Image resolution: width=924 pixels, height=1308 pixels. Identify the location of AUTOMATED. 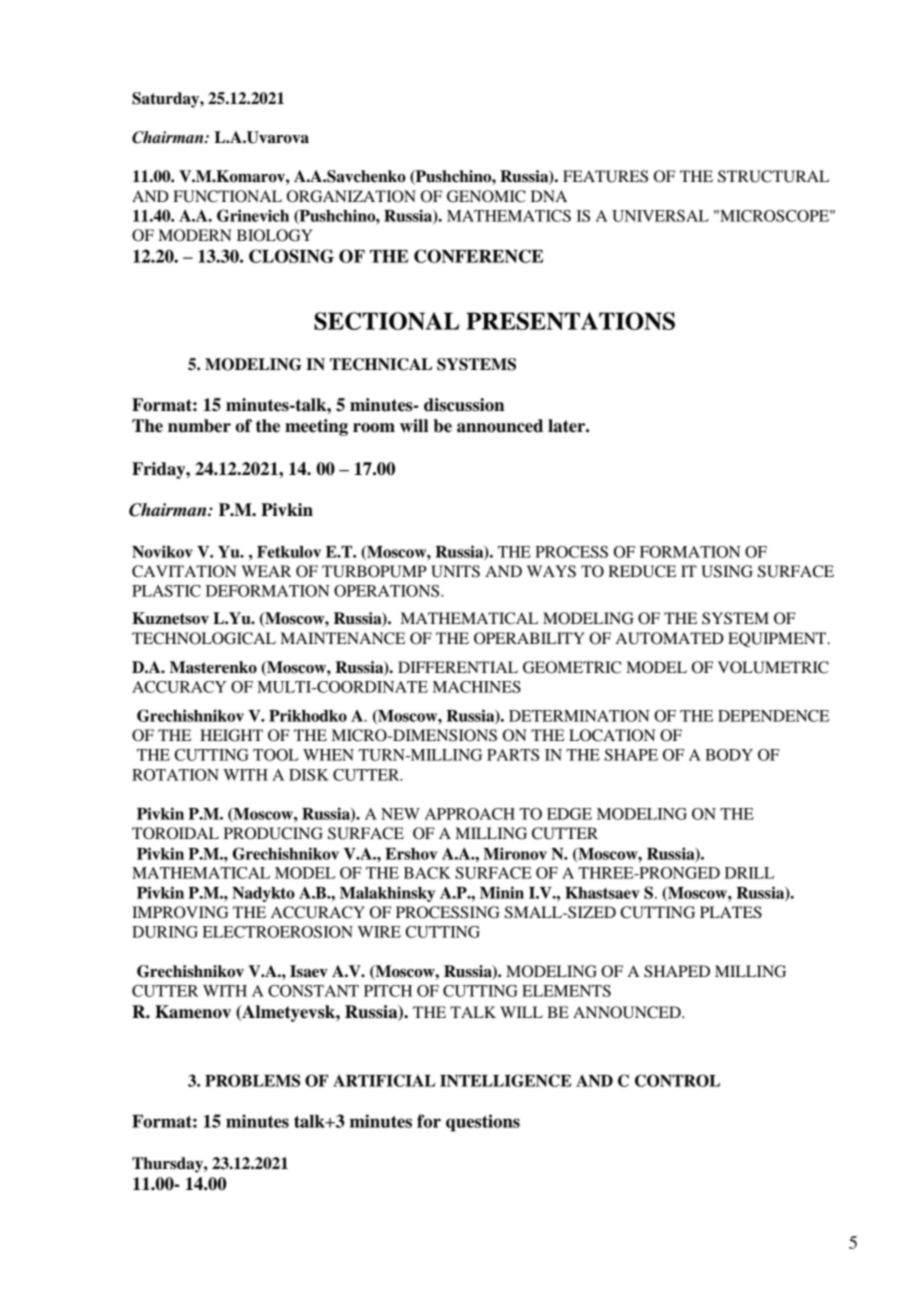
(670, 638).
